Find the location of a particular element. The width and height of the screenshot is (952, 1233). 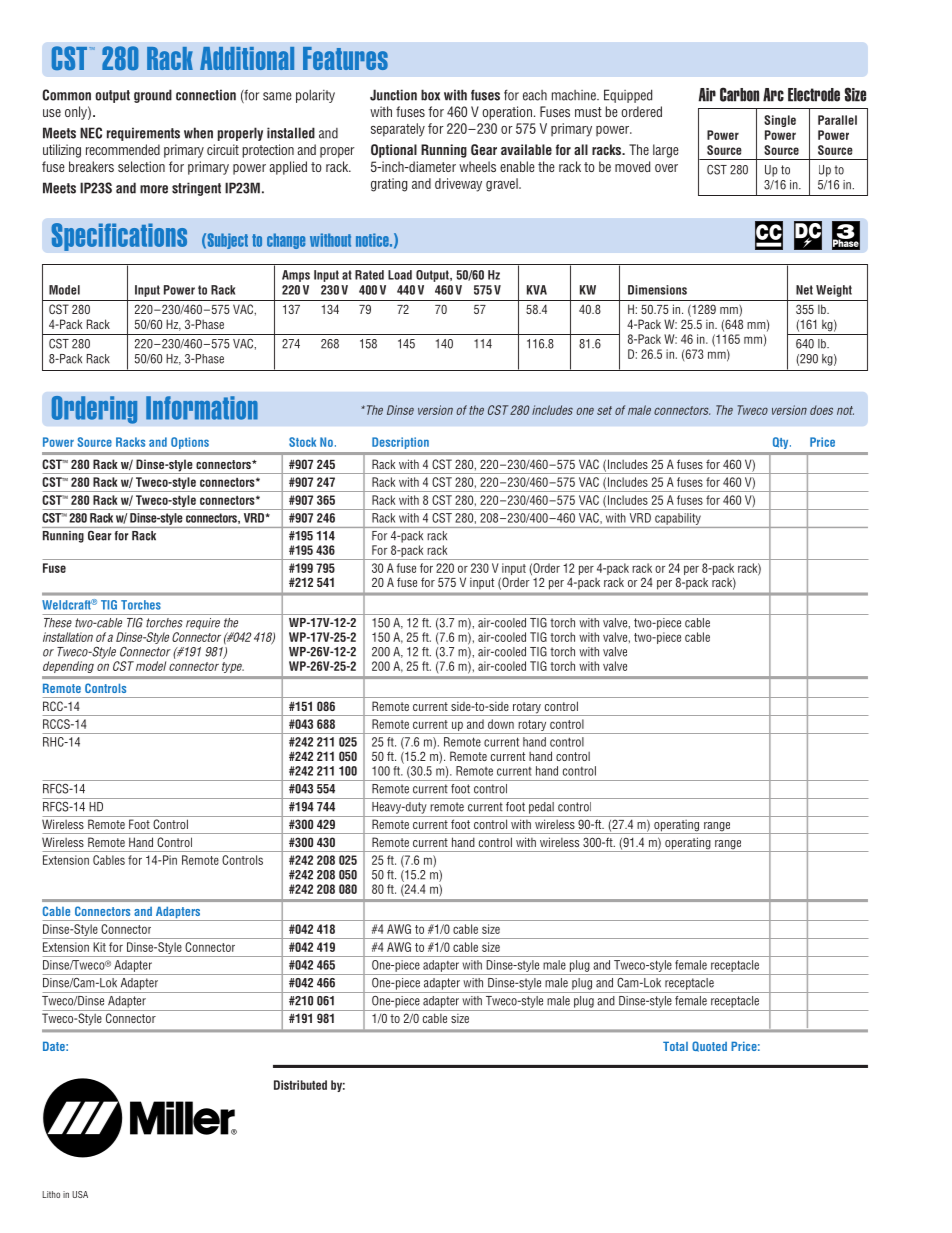

Distributed is located at coordinates (300, 1085).
